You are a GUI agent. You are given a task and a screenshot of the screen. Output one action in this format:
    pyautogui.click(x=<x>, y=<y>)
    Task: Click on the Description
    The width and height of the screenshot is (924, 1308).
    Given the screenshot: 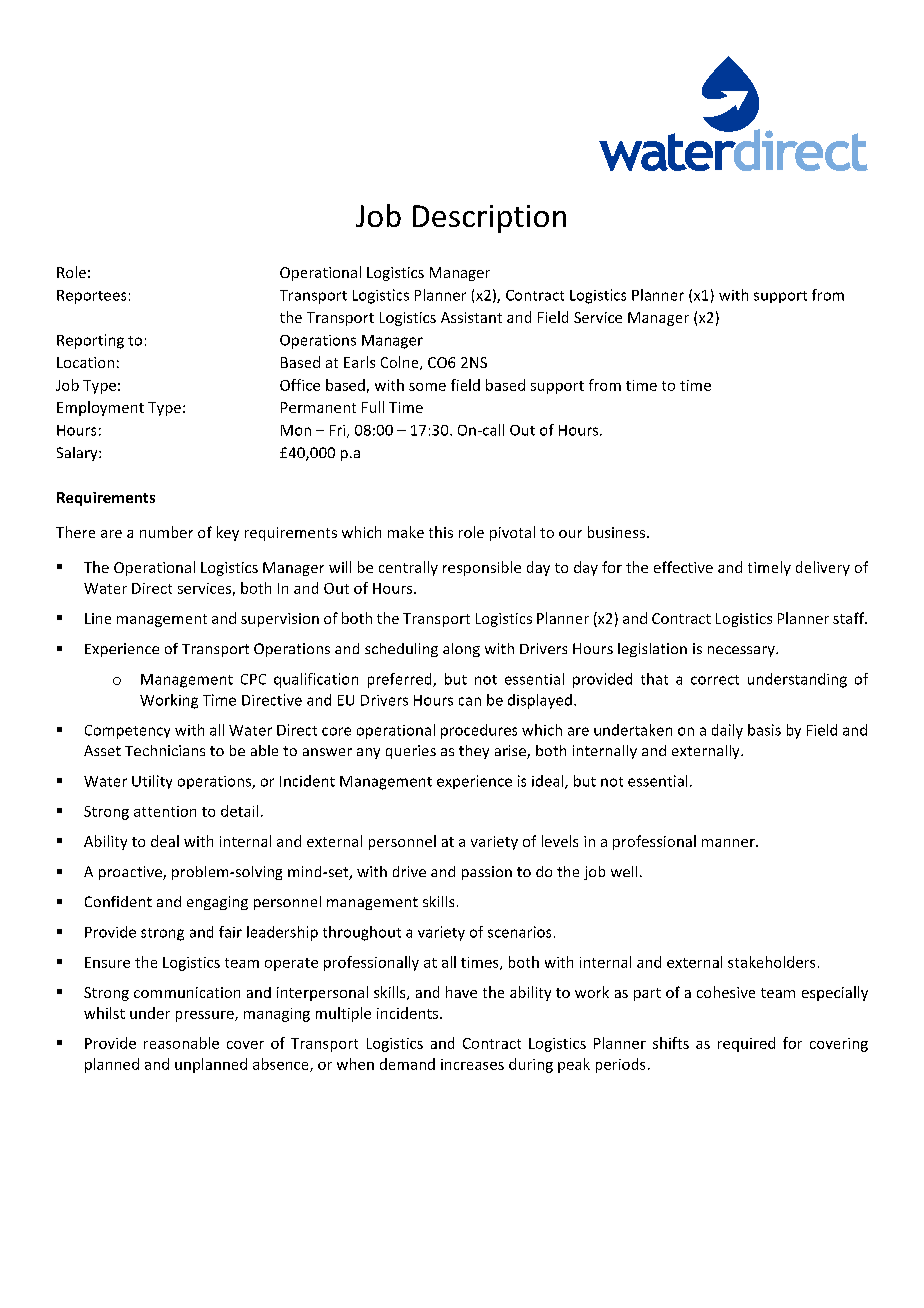 What is the action you would take?
    pyautogui.click(x=489, y=219)
